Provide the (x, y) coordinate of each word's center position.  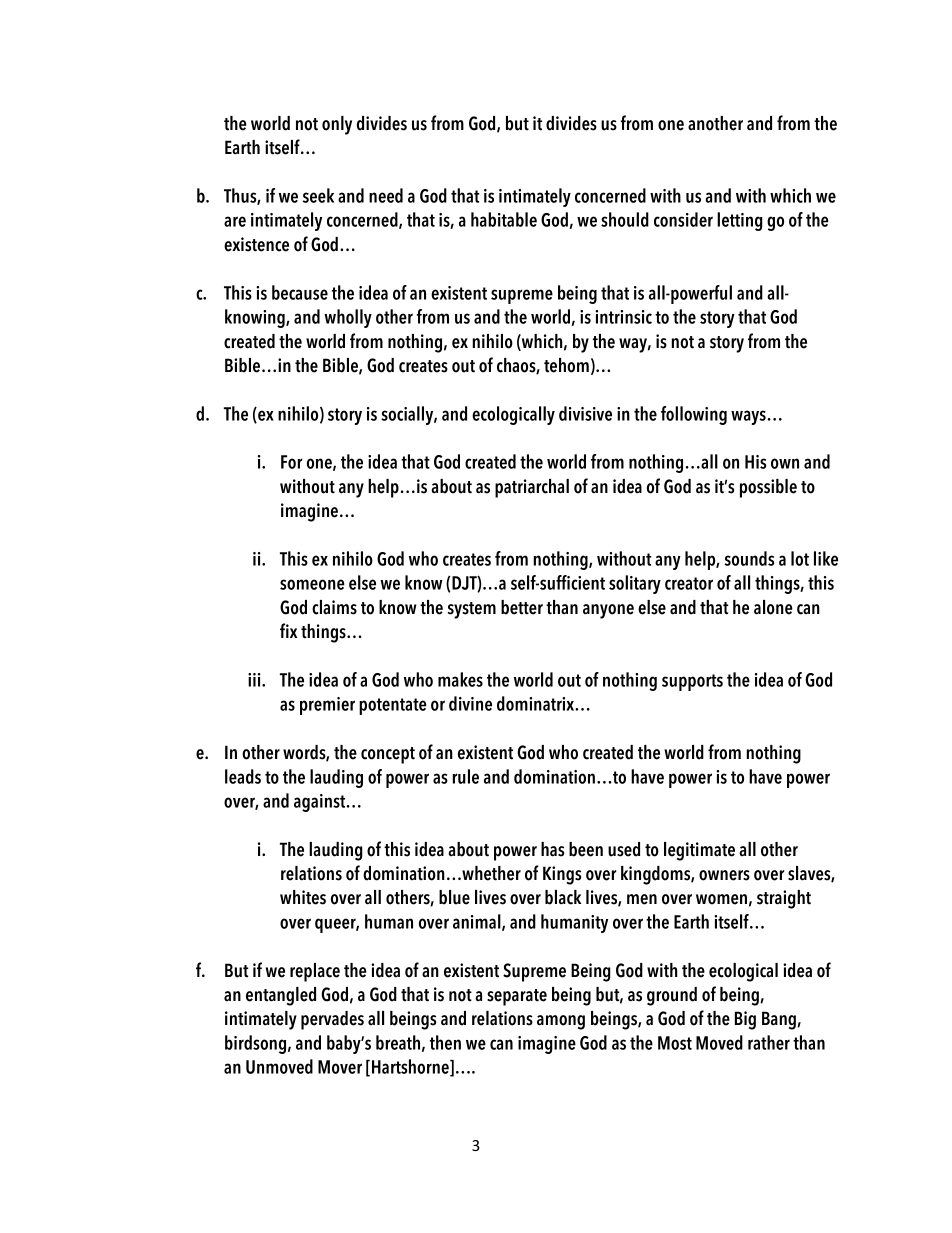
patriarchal (532, 488)
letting (740, 221)
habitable (504, 219)
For (291, 462)
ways (748, 417)
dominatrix (537, 703)
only (337, 125)
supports (692, 682)
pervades (332, 1020)
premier (327, 706)
